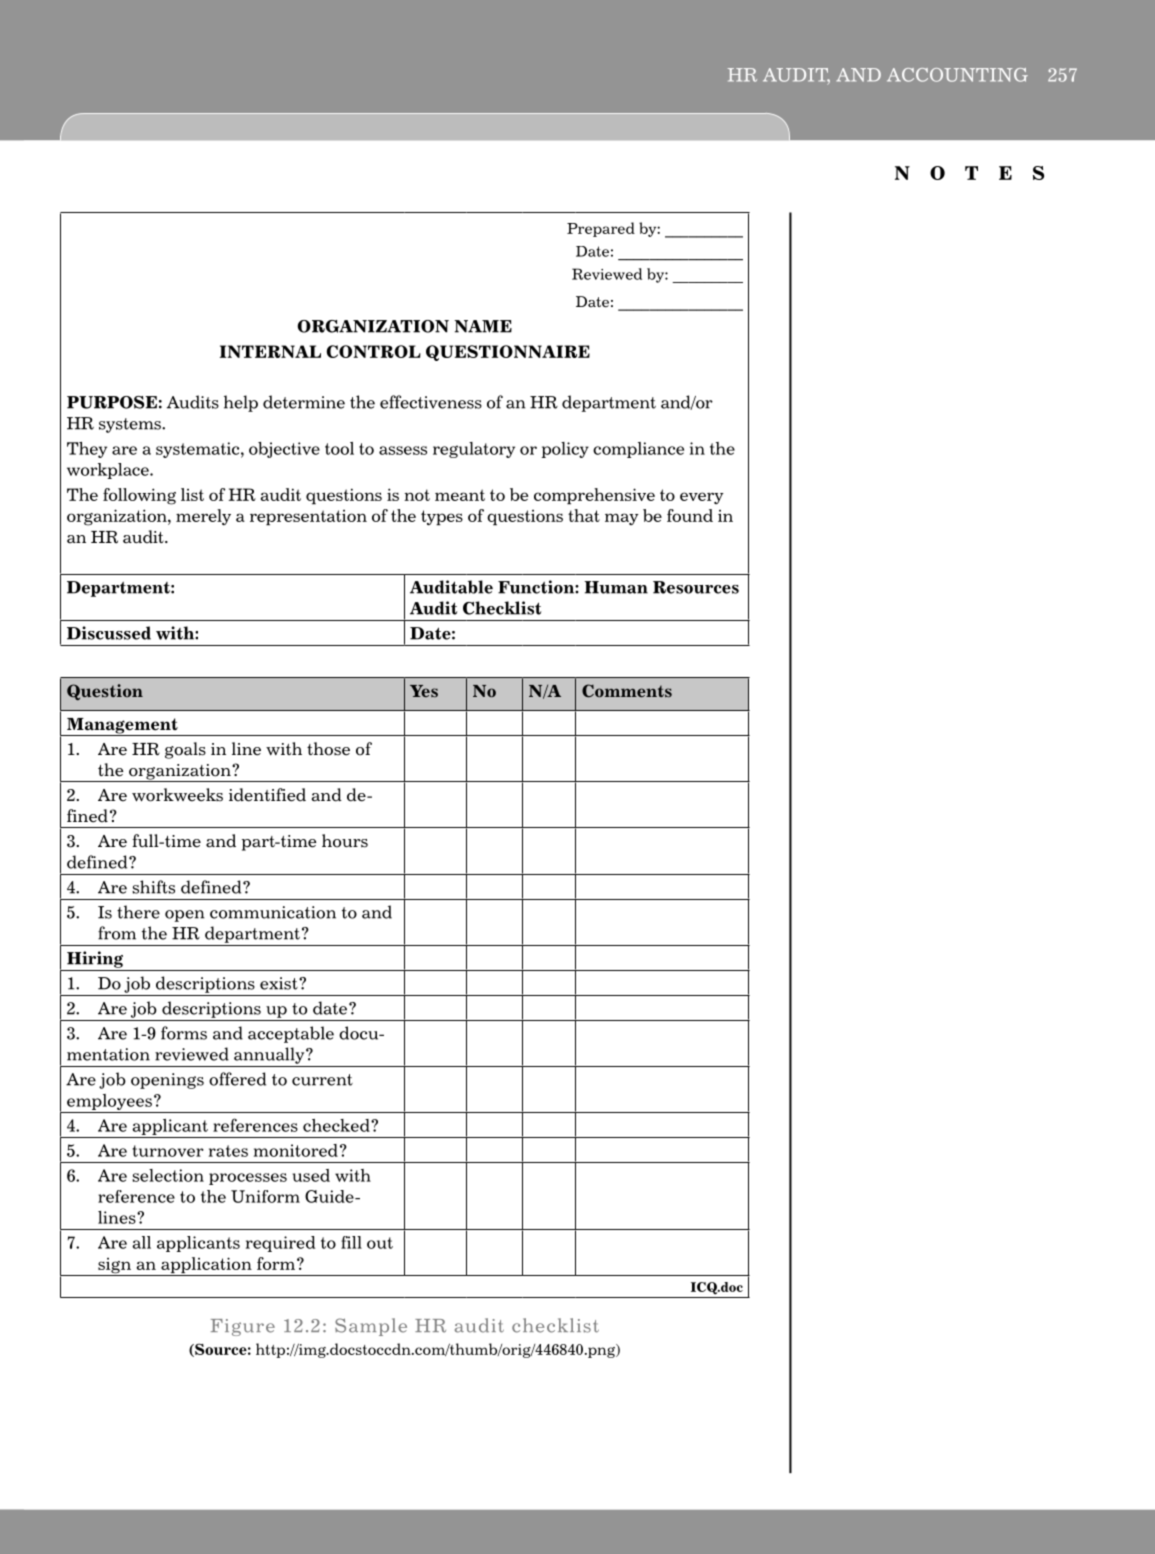  What do you see at coordinates (702, 498) in the screenshot?
I see `every` at bounding box center [702, 498].
